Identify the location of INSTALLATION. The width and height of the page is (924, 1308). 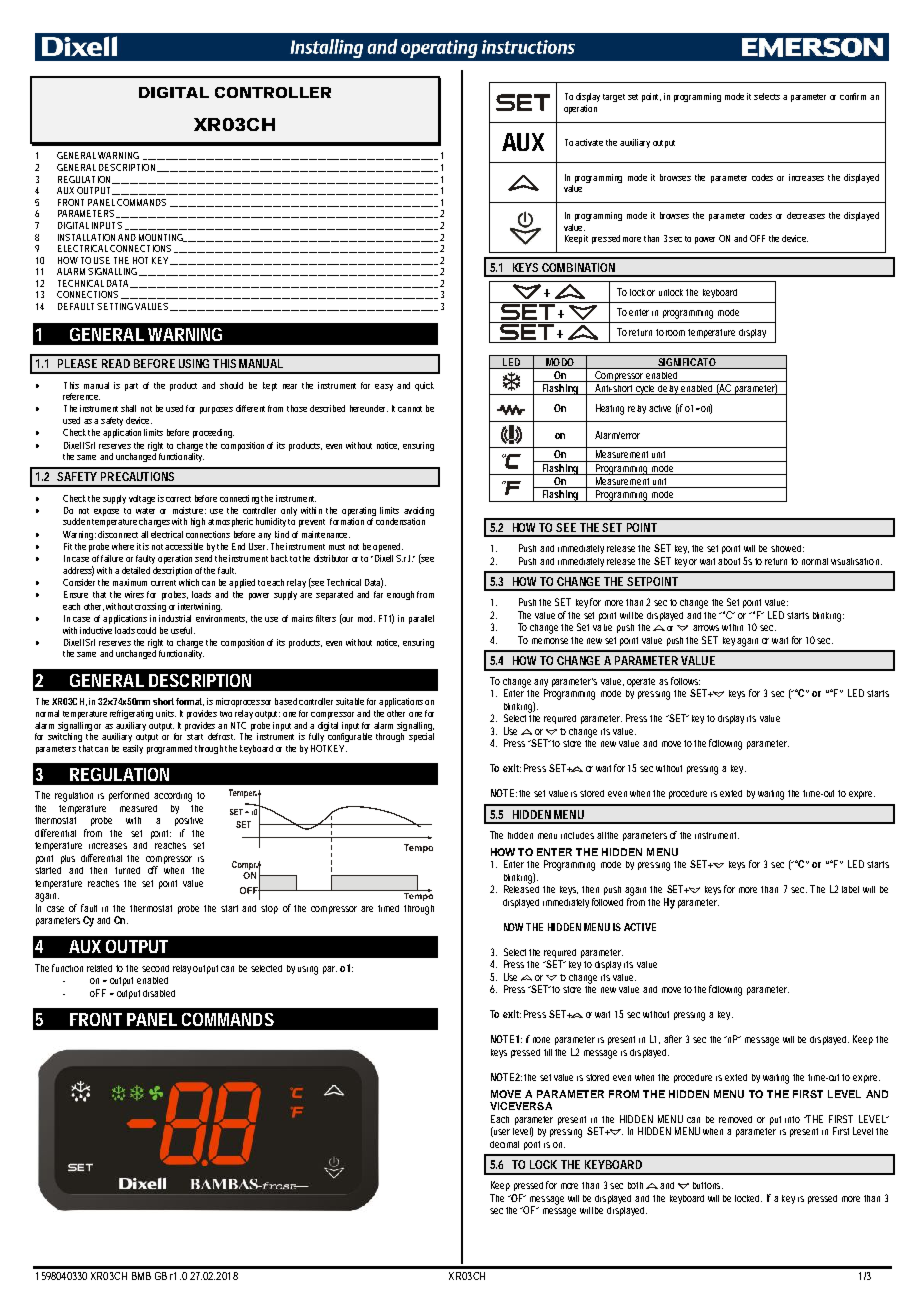
(86, 237).
